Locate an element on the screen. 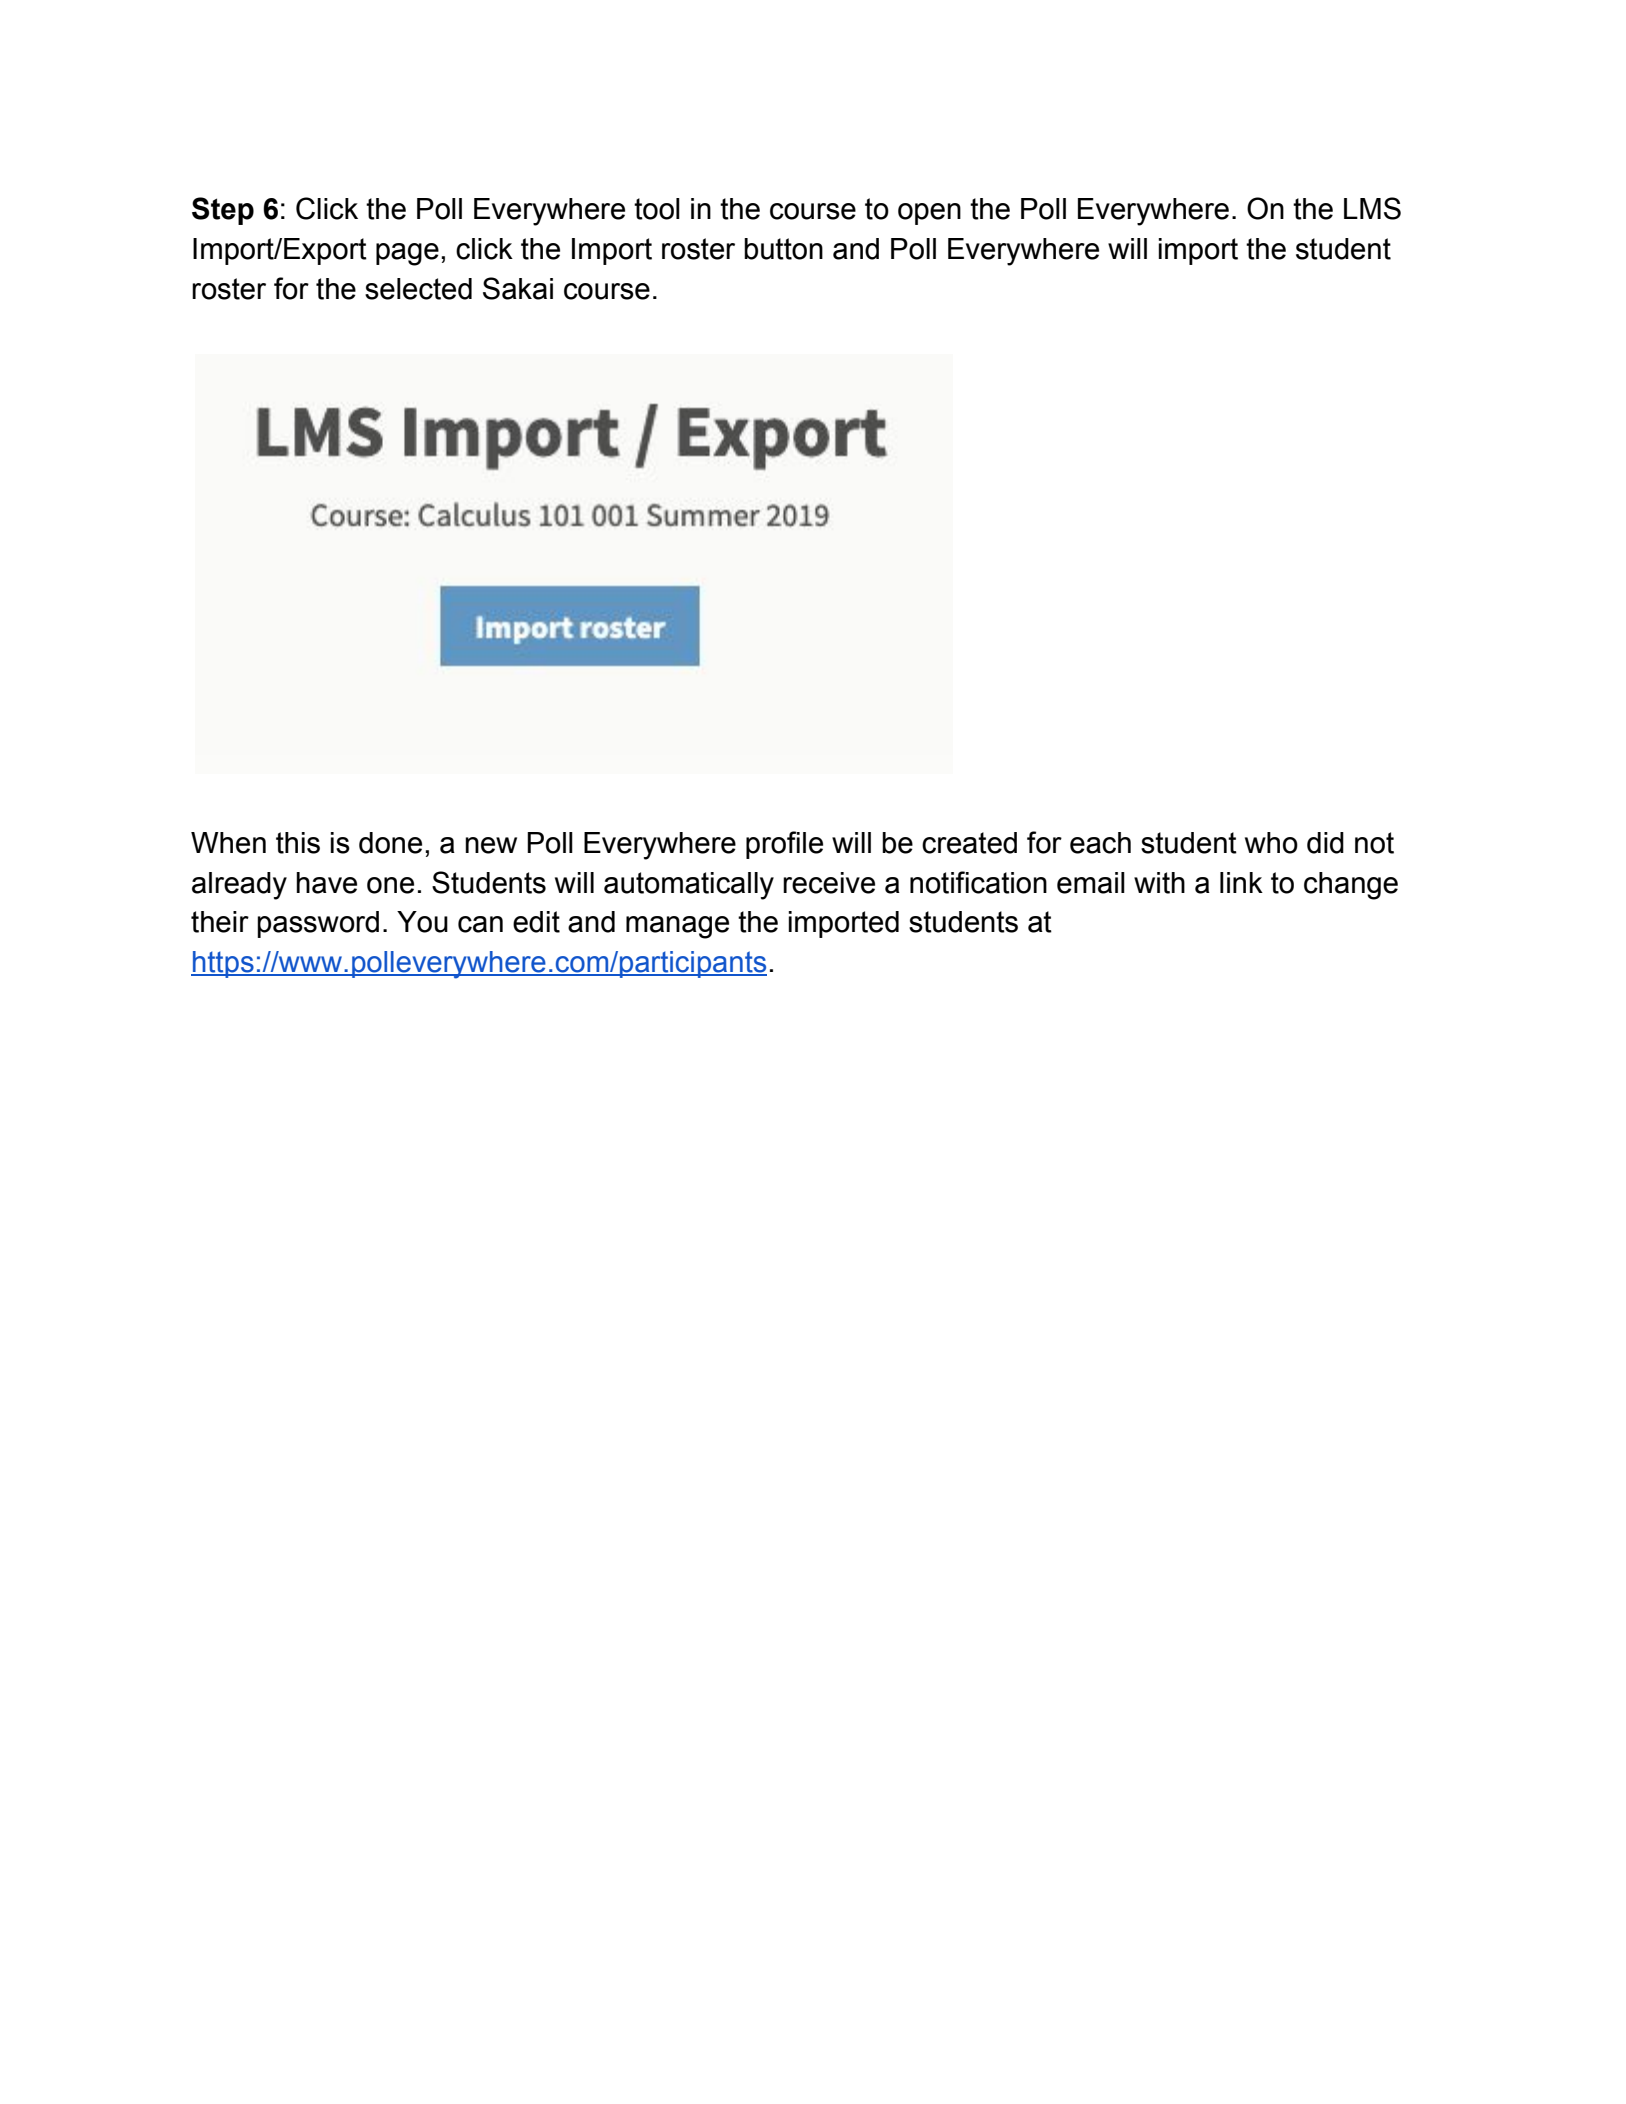  Step is located at coordinates (223, 211).
